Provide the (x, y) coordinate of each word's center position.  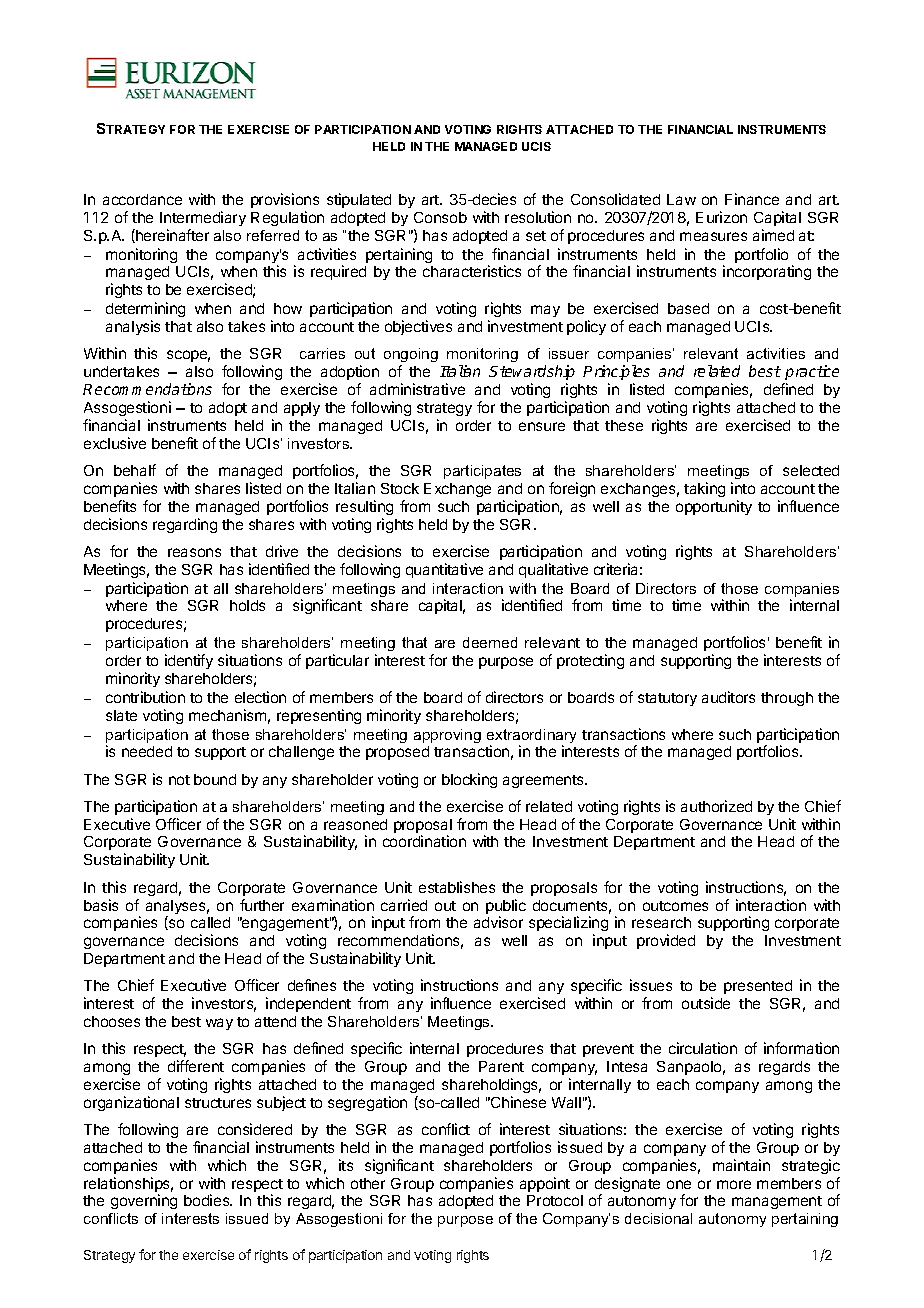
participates (482, 472)
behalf (135, 470)
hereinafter (171, 236)
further (262, 905)
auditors (728, 697)
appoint (545, 1184)
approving (447, 736)
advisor (498, 922)
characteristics (472, 271)
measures (713, 236)
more (734, 1184)
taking (704, 489)
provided (666, 941)
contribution (145, 697)
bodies (208, 1200)
